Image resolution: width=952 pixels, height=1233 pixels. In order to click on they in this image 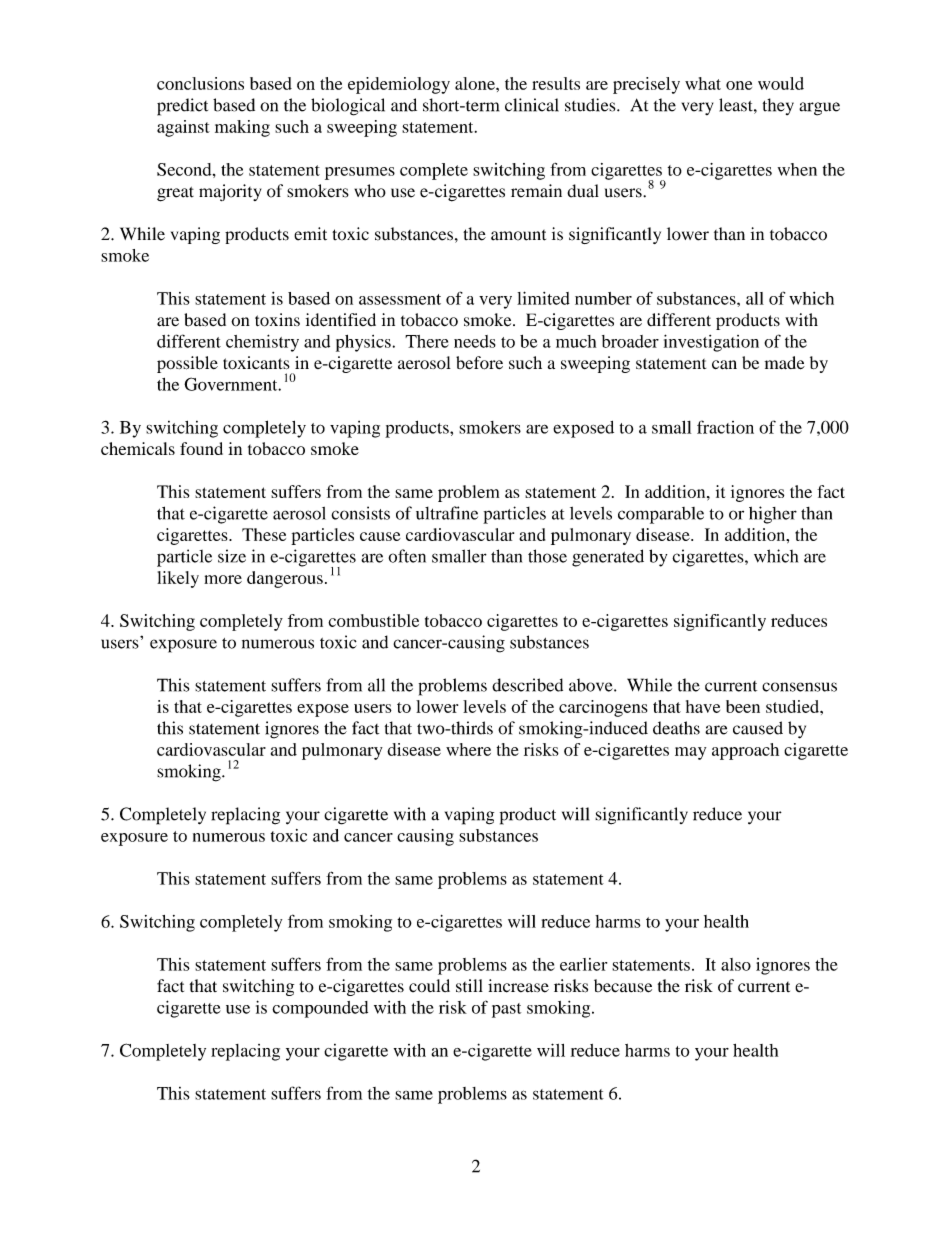, I will do `click(778, 106)`.
